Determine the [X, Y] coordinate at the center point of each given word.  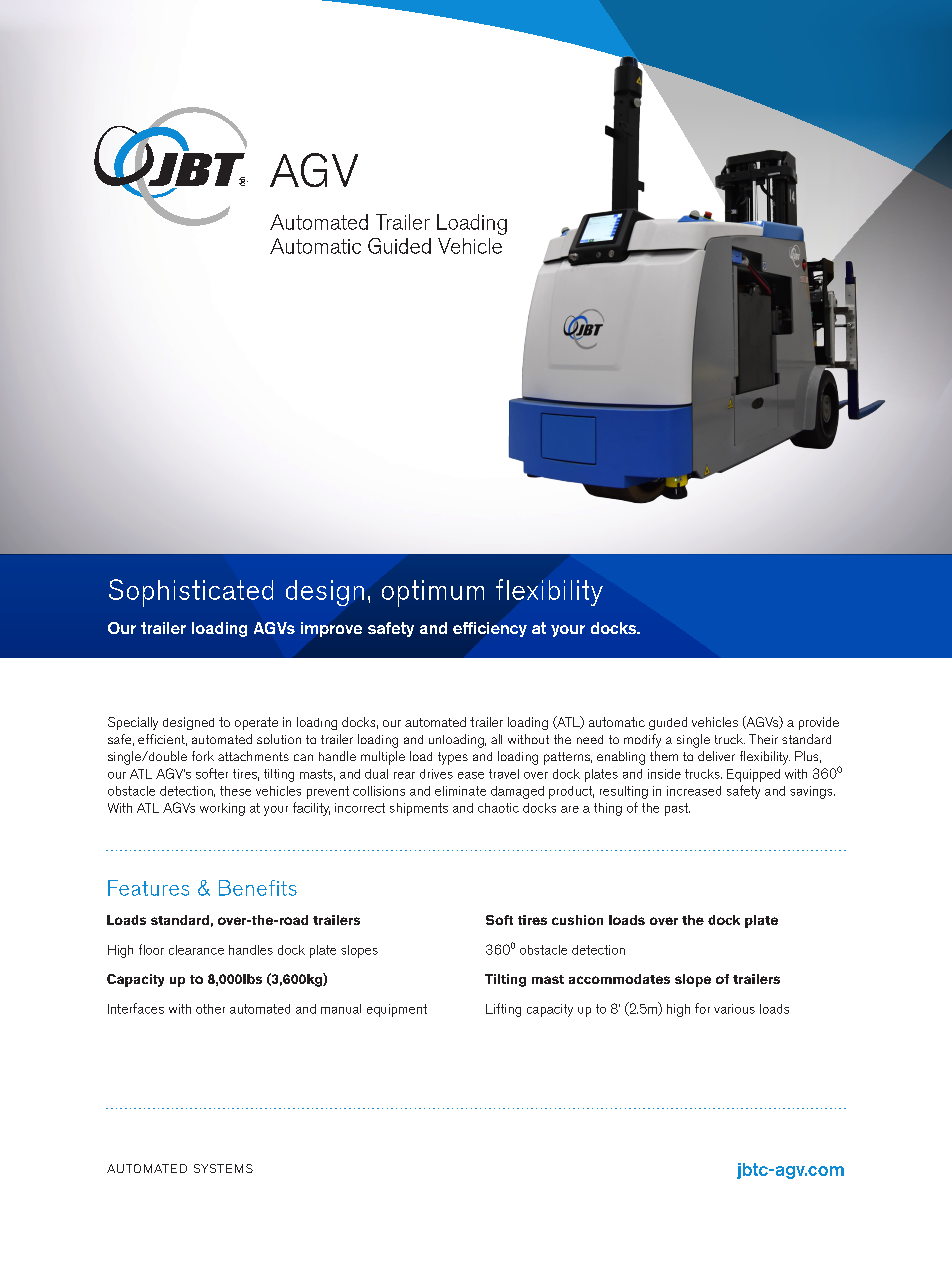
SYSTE [213, 1168]
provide [819, 723]
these [235, 791]
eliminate [460, 791]
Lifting [503, 1010]
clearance [196, 950]
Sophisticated [191, 593]
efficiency [490, 629]
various [734, 1009]
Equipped [753, 775]
